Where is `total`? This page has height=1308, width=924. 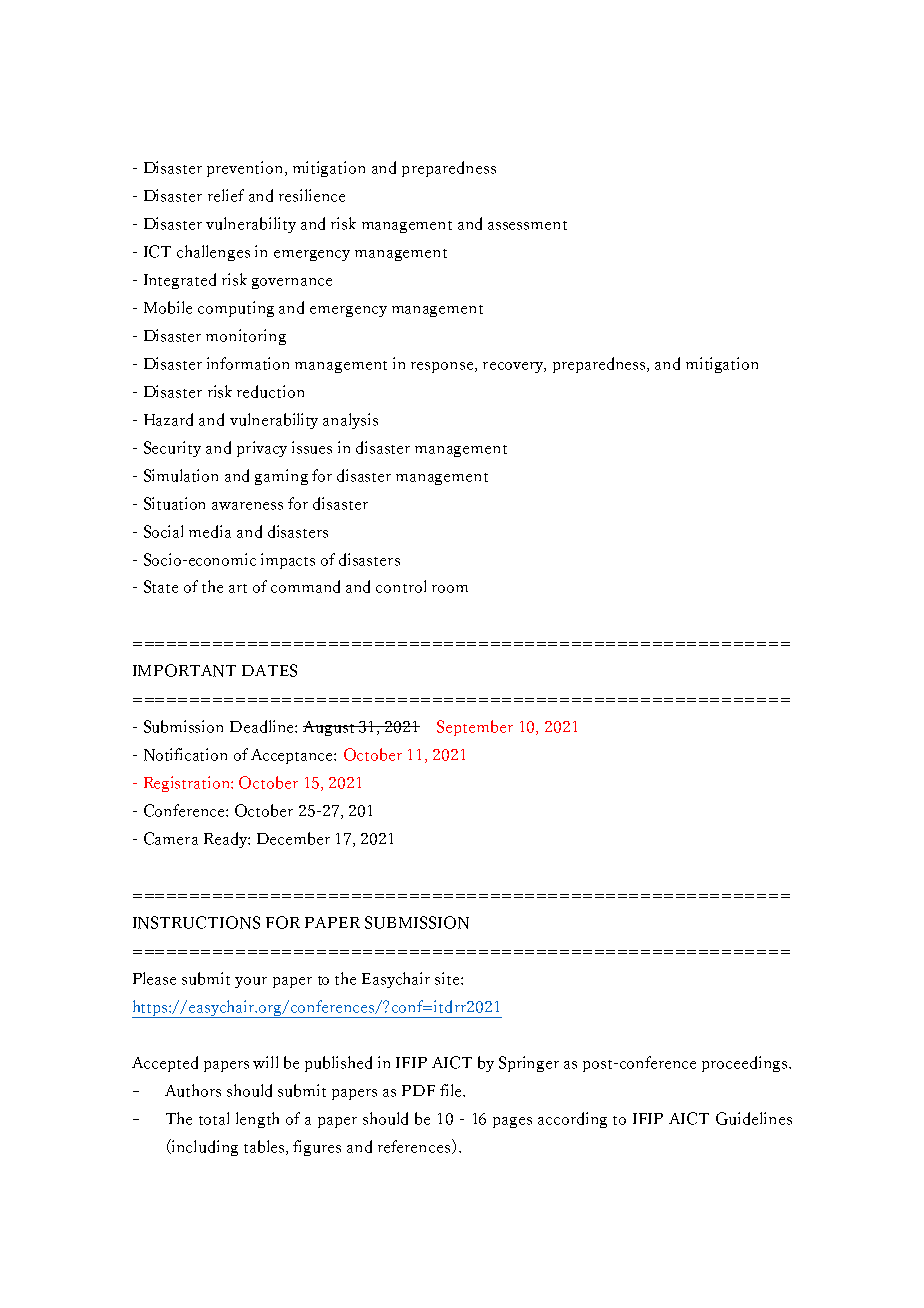 total is located at coordinates (214, 1118).
